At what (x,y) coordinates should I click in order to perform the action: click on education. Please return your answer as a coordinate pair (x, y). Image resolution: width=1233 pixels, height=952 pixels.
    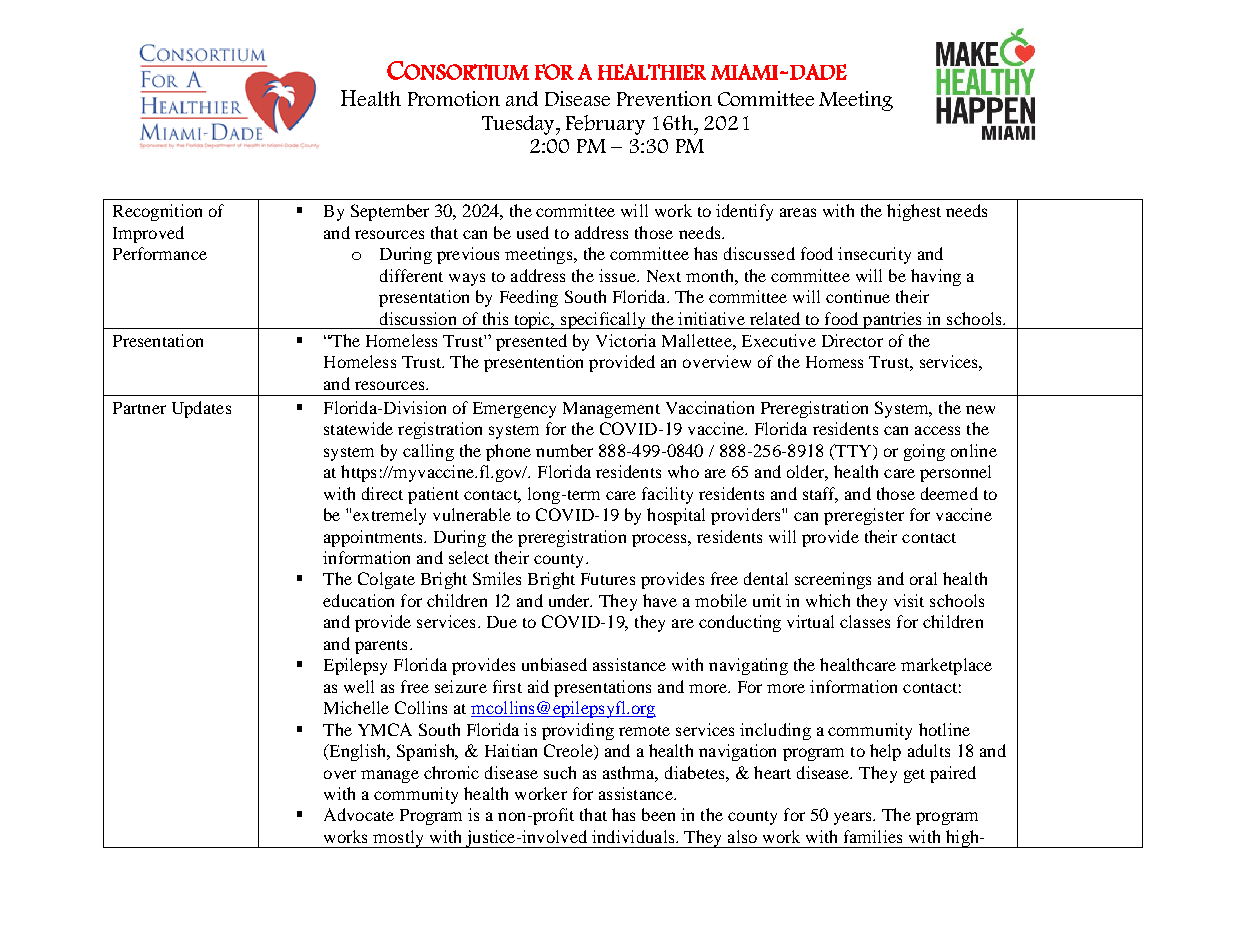
    Looking at the image, I should click on (358, 600).
